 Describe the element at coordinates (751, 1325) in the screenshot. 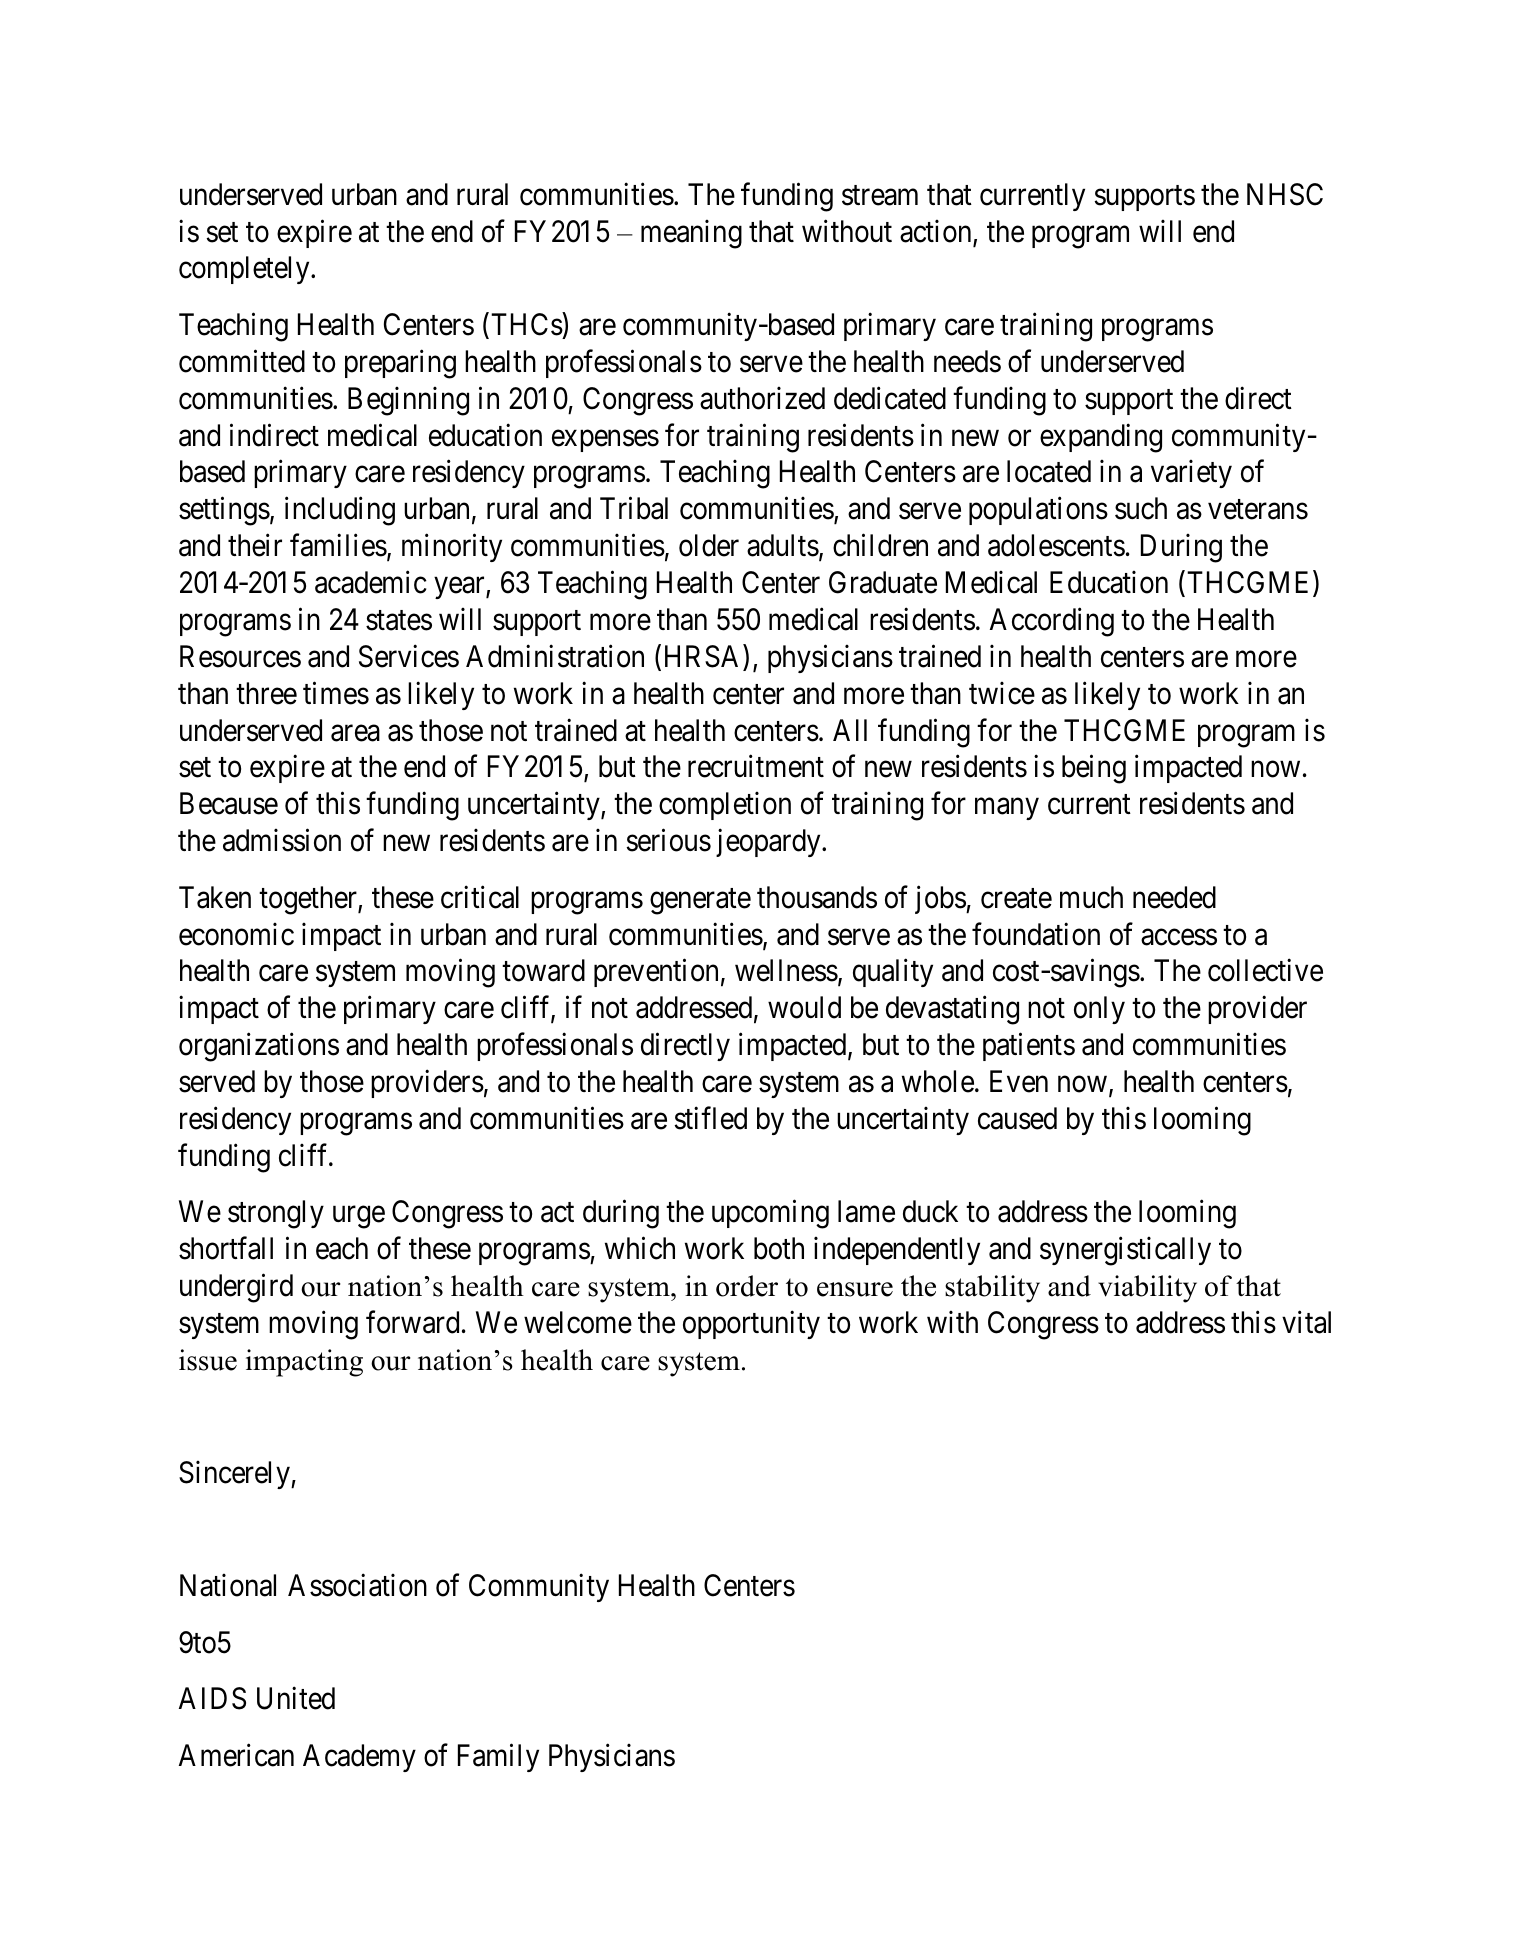

I see `opportunity` at that location.
